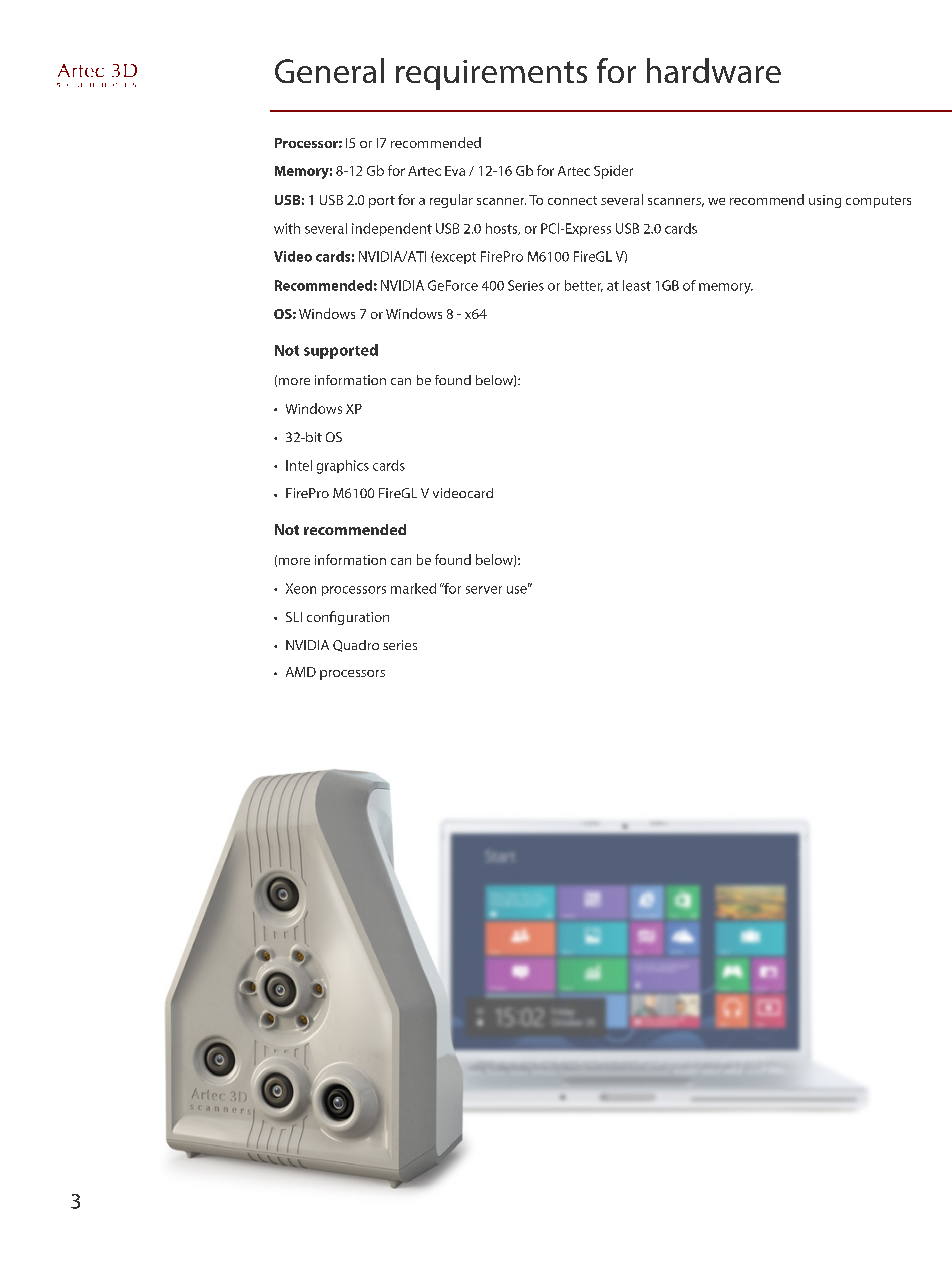  What do you see at coordinates (825, 201) in the image?
I see `using` at bounding box center [825, 201].
